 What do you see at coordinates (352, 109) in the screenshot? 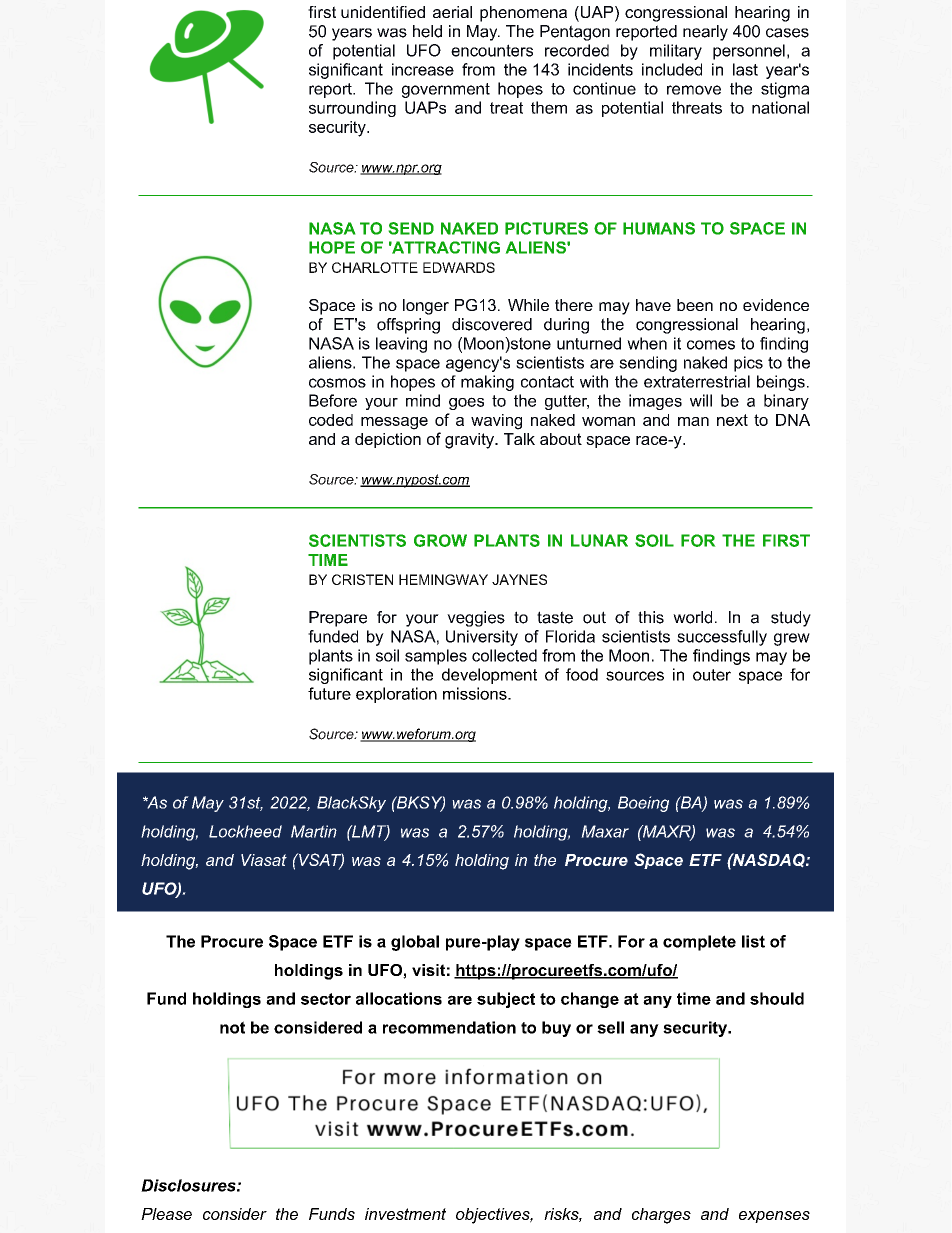
I see `surrounding` at bounding box center [352, 109].
